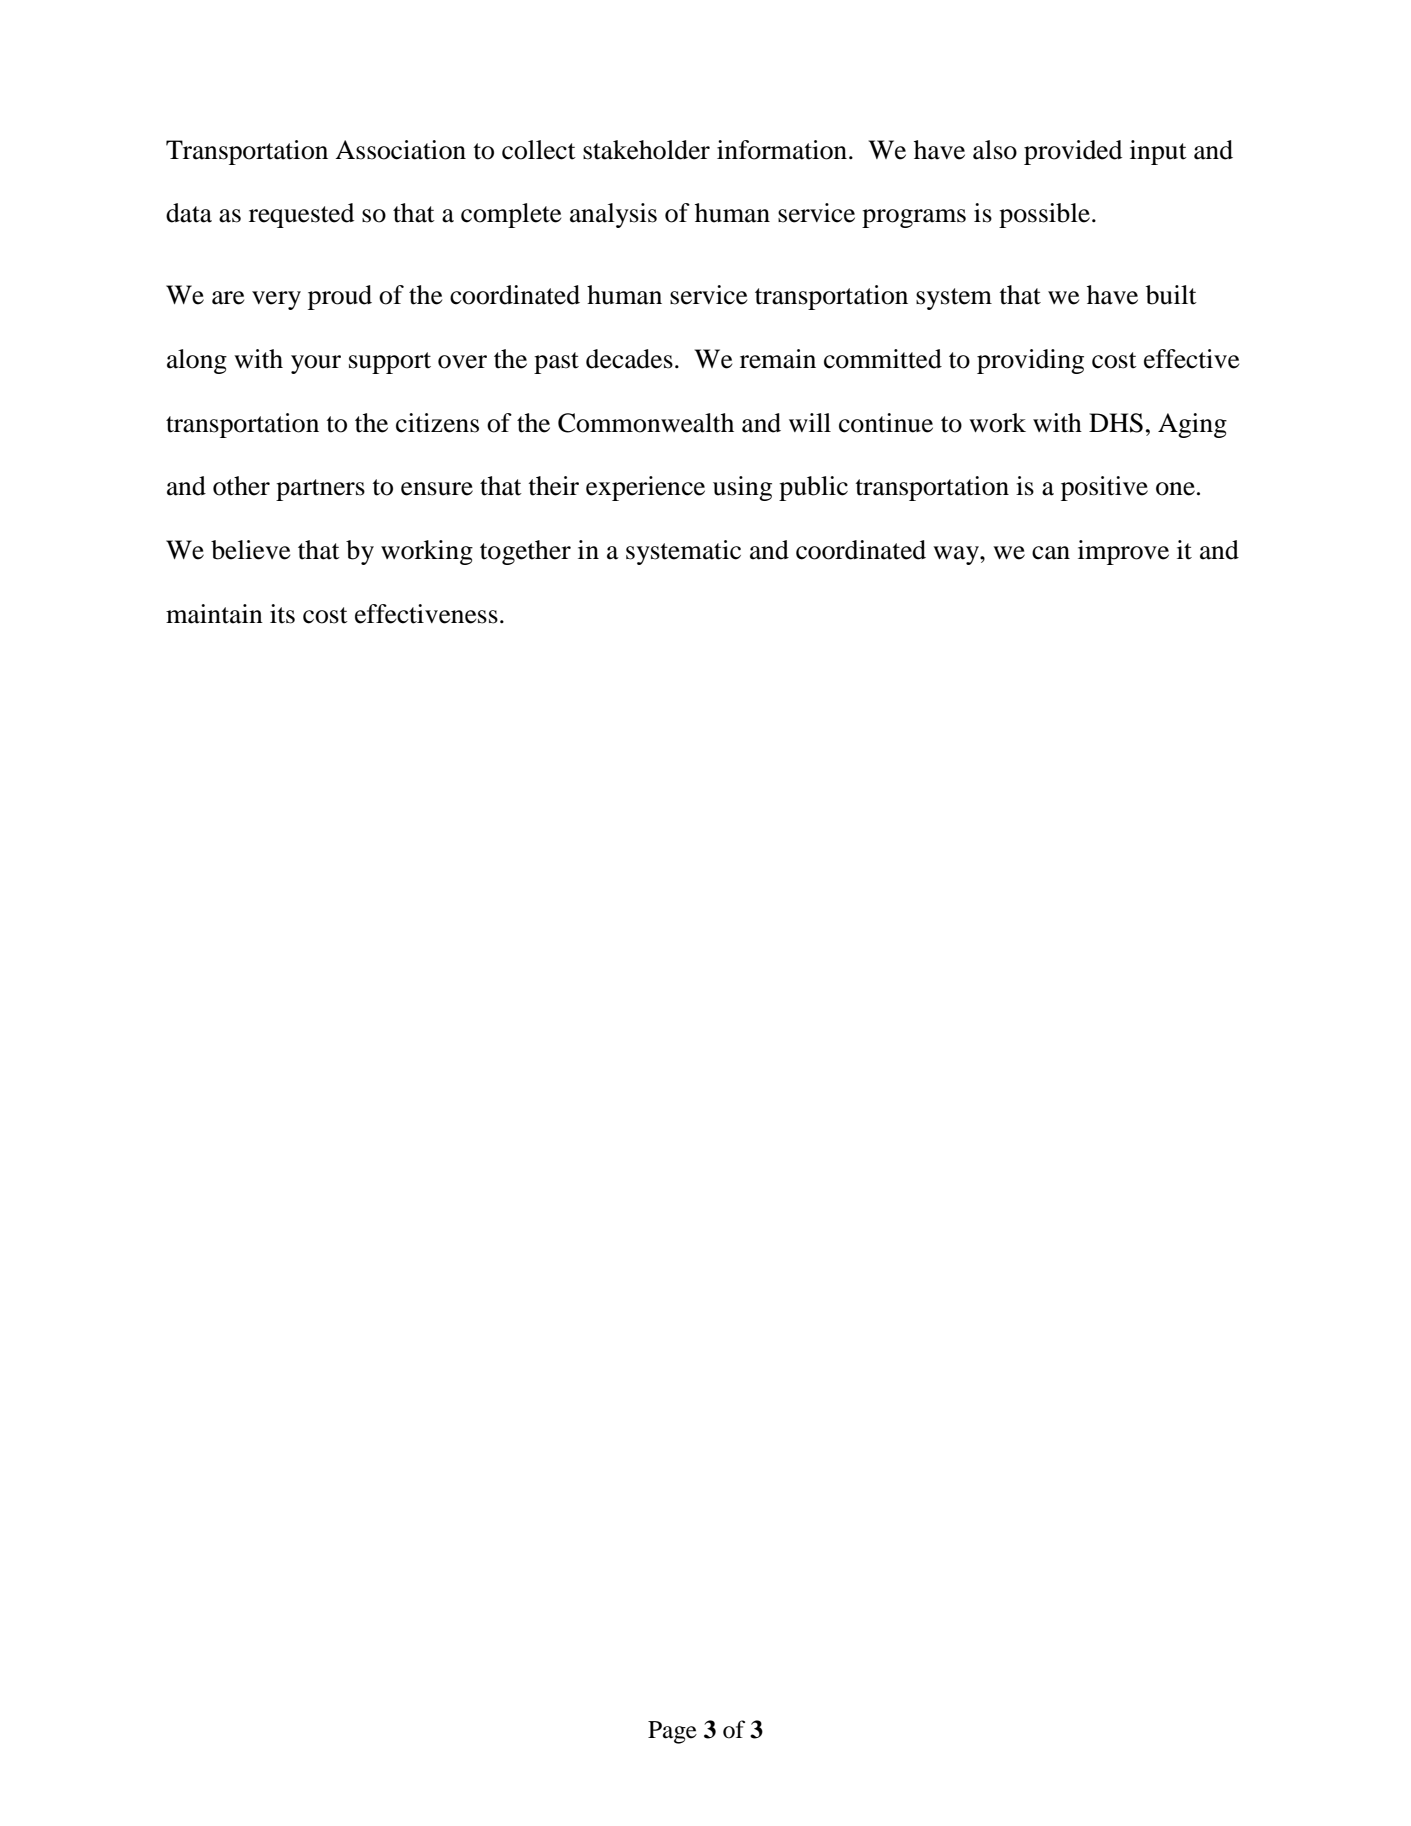 Image resolution: width=1411 pixels, height=1826 pixels. Describe the element at coordinates (525, 552) in the screenshot. I see `together` at that location.
